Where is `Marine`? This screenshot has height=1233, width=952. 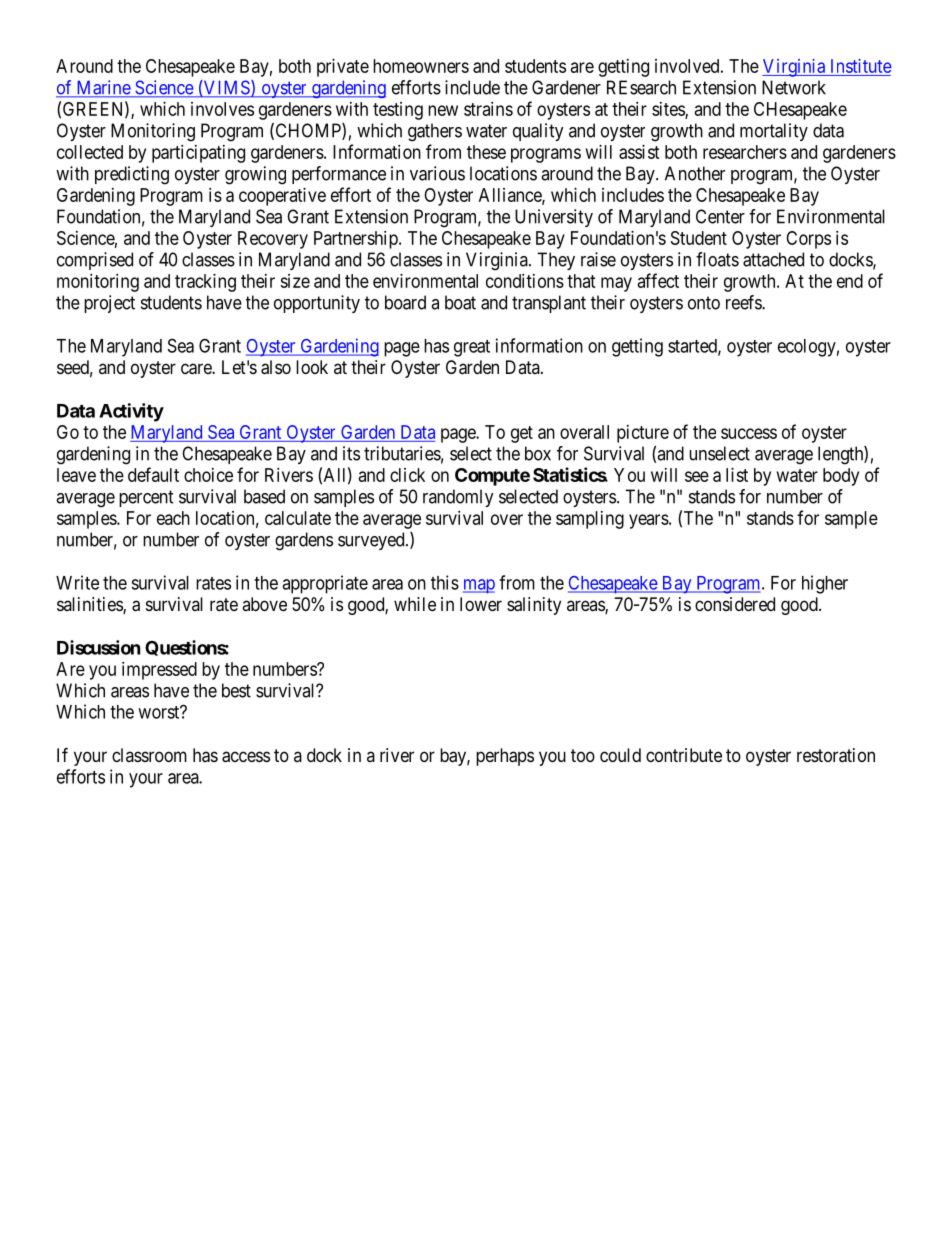 Marine is located at coordinates (103, 88).
